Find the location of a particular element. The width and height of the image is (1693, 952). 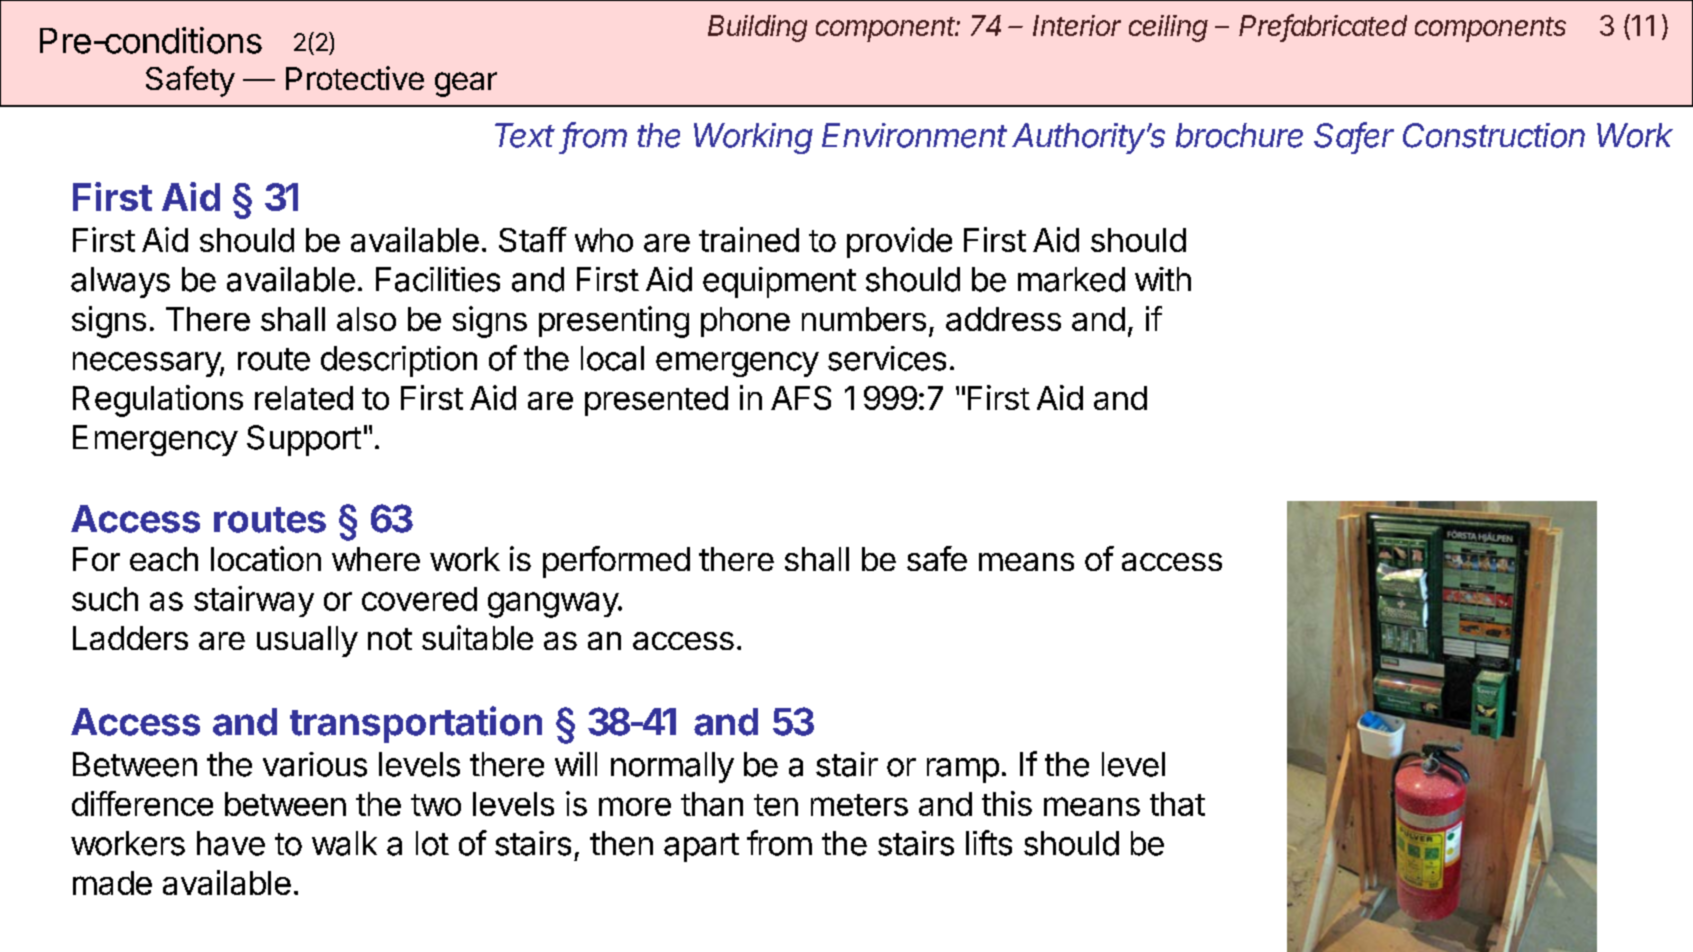

location is located at coordinates (266, 558).
